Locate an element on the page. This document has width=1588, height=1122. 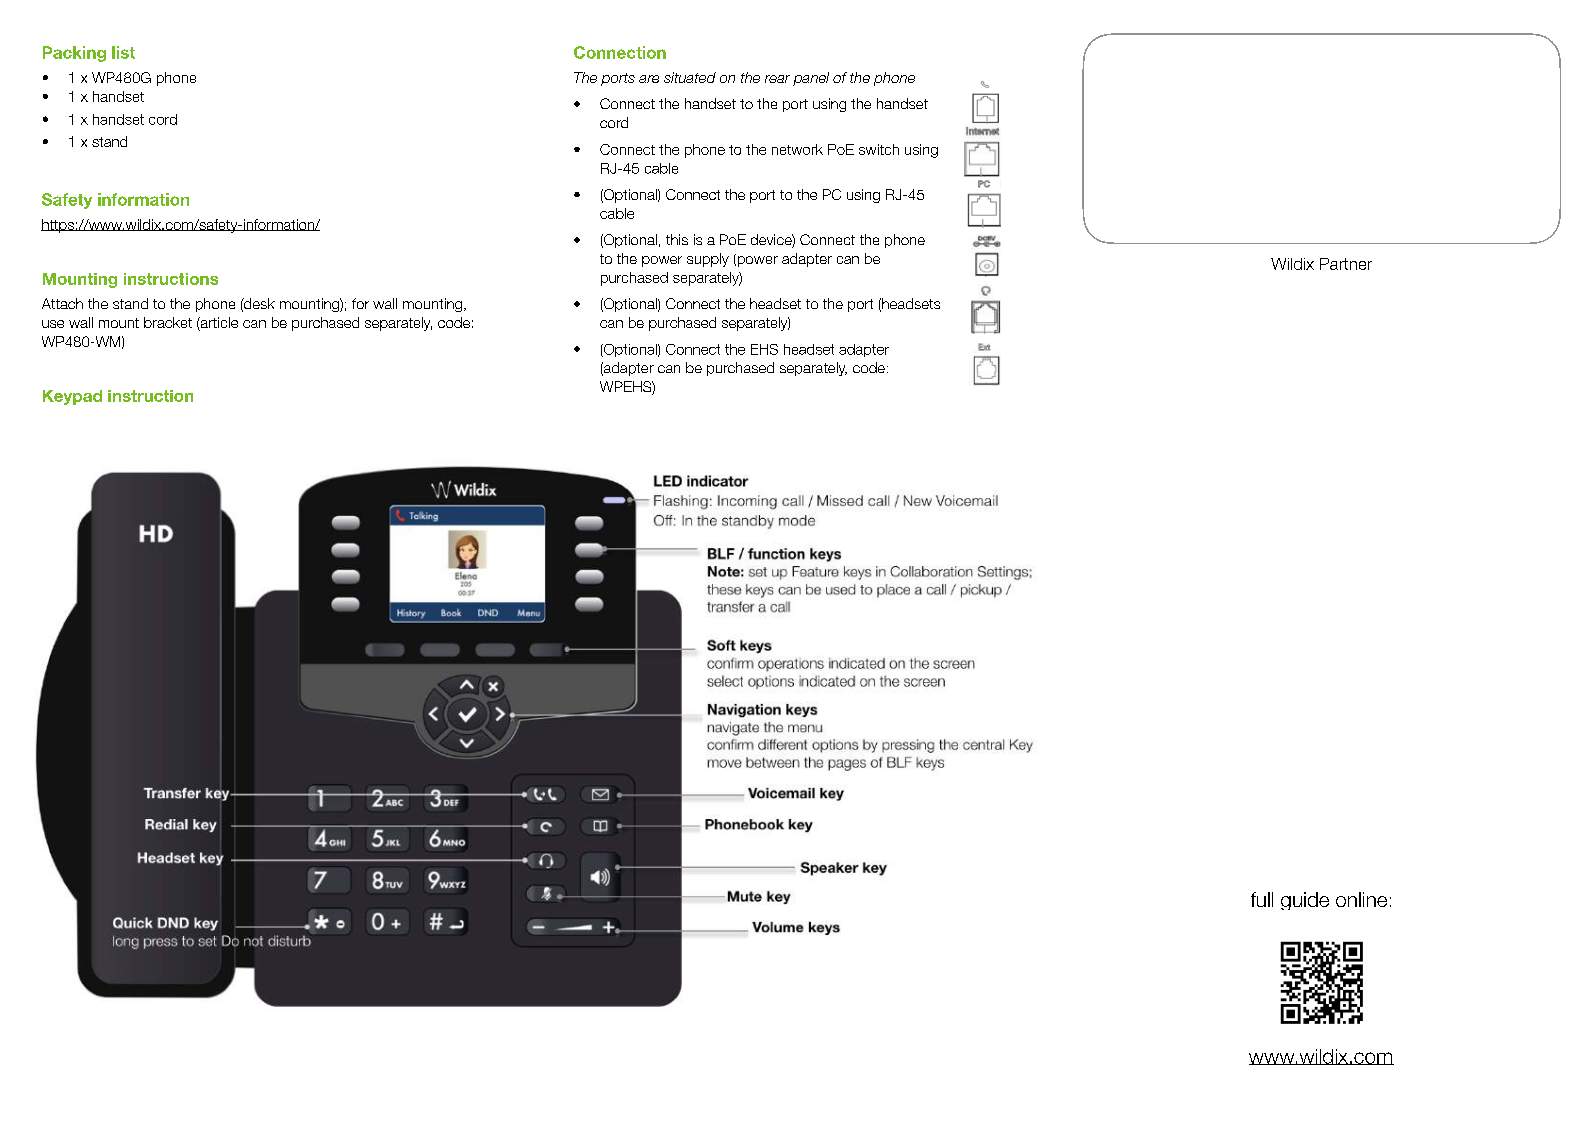
switch is located at coordinates (879, 149).
